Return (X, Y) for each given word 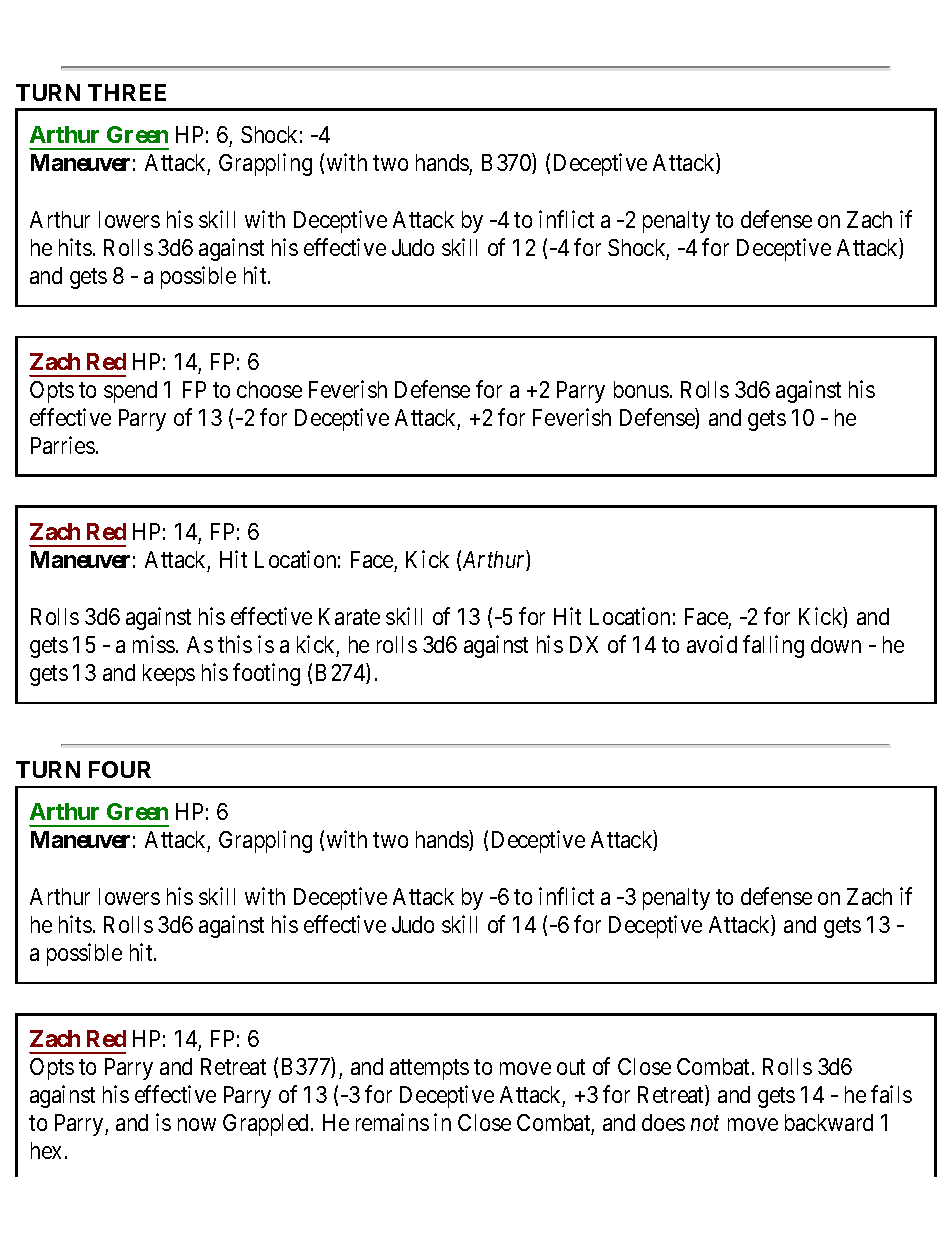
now (197, 1124)
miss (154, 644)
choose (269, 389)
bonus (641, 389)
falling (773, 646)
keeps (169, 675)
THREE (127, 92)
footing (266, 674)
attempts (429, 1070)
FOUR (120, 769)
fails (891, 1094)
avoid (712, 644)
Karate (349, 616)
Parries (63, 445)
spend (130, 392)
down (836, 644)
